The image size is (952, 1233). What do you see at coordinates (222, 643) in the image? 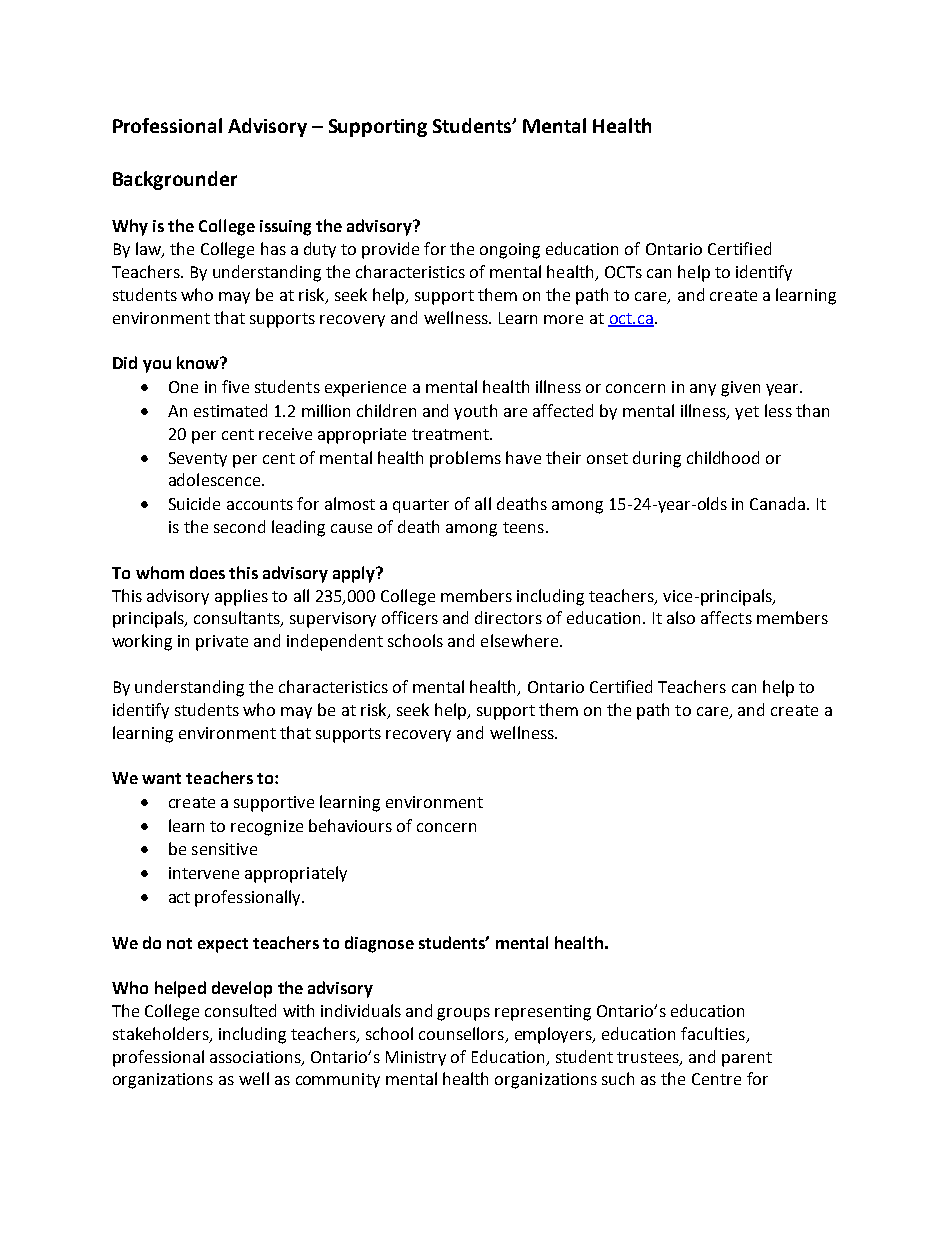
I see `private` at bounding box center [222, 643].
